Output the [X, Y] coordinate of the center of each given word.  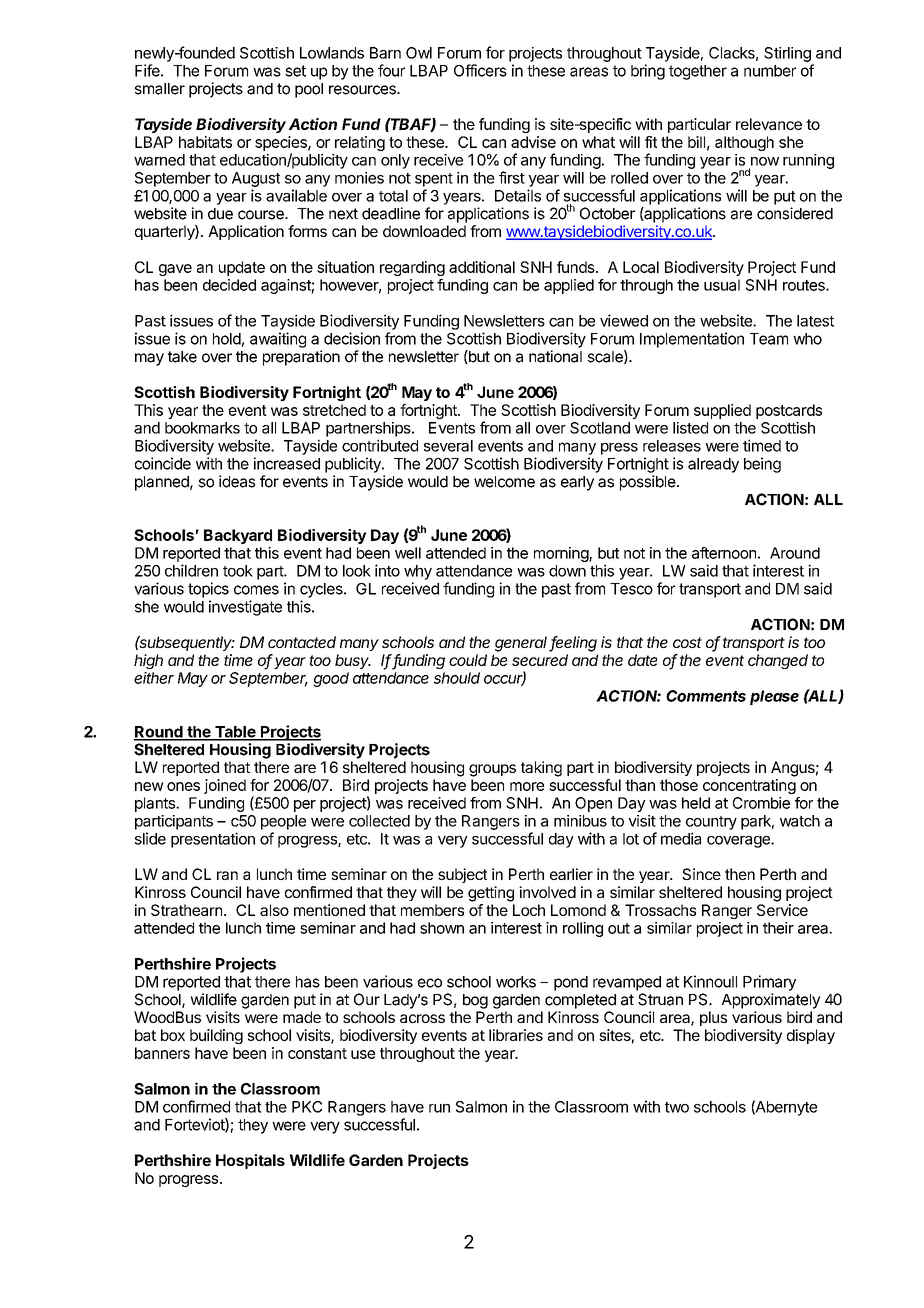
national [555, 356]
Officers [480, 70]
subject [462, 875]
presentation [213, 840]
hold [227, 339]
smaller [160, 89]
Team [769, 339]
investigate [245, 608]
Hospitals [250, 1161]
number [770, 71]
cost [687, 642]
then [740, 874]
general [522, 644]
